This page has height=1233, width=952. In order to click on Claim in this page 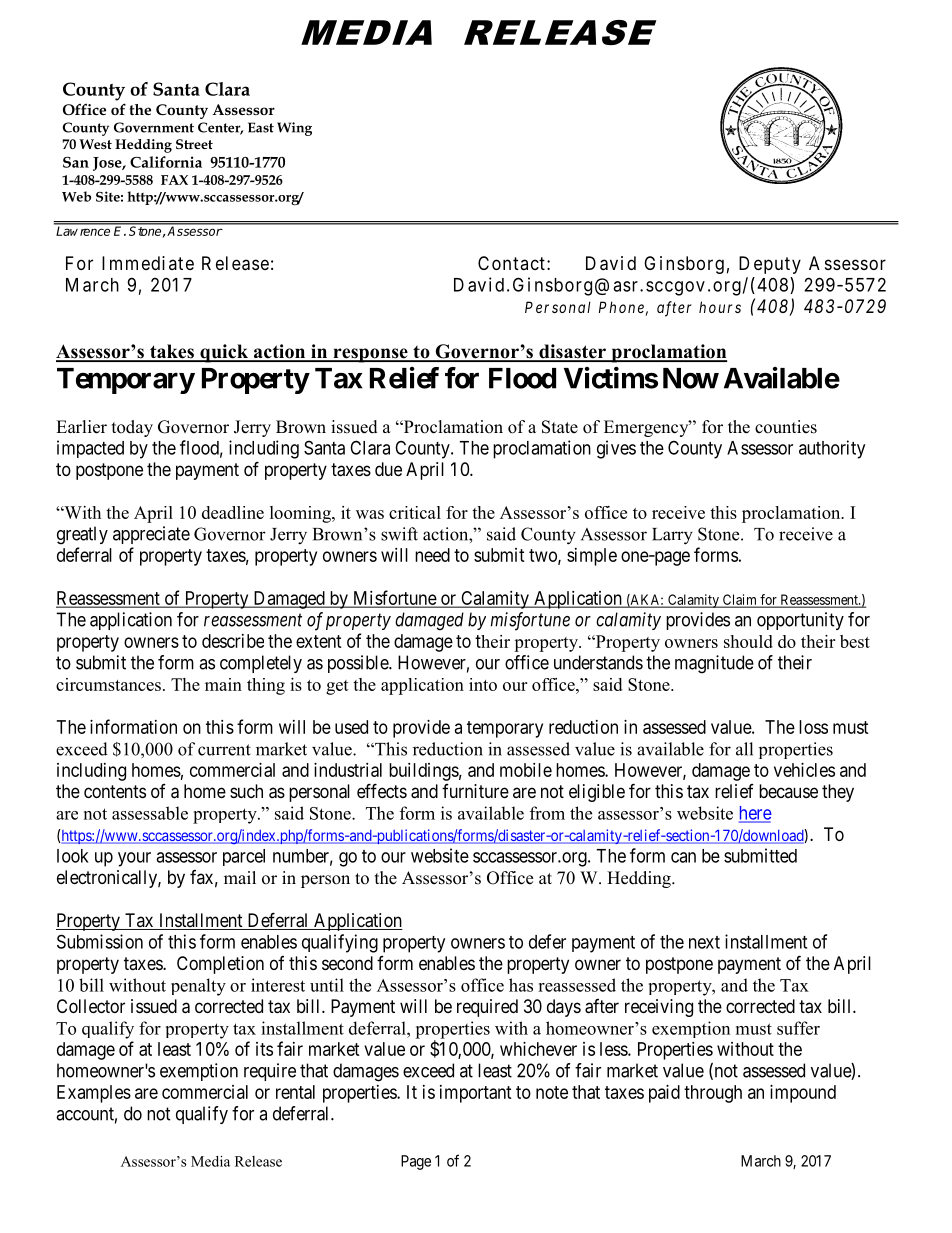, I will do `click(740, 600)`.
